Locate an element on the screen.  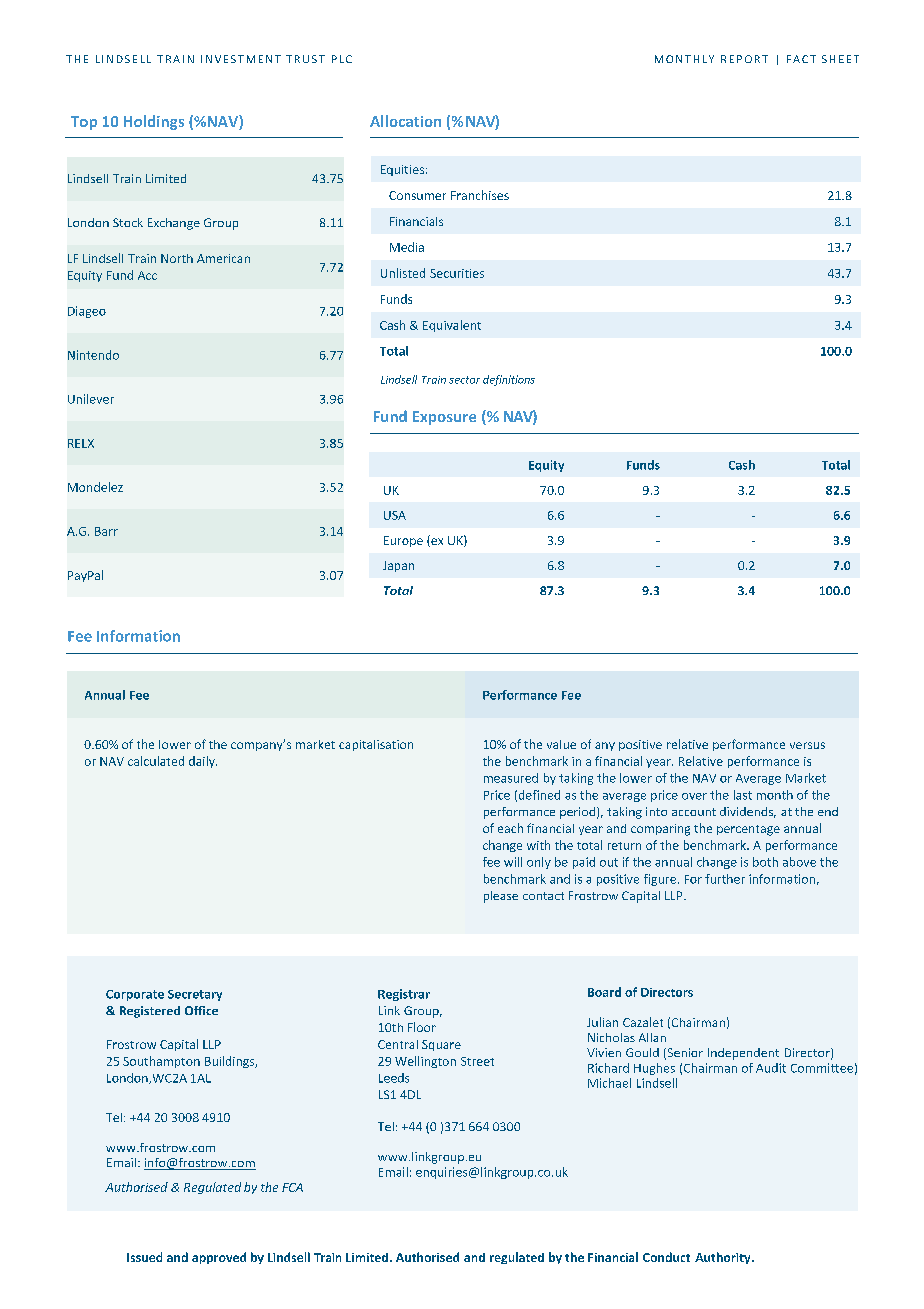
Holdings is located at coordinates (154, 122).
